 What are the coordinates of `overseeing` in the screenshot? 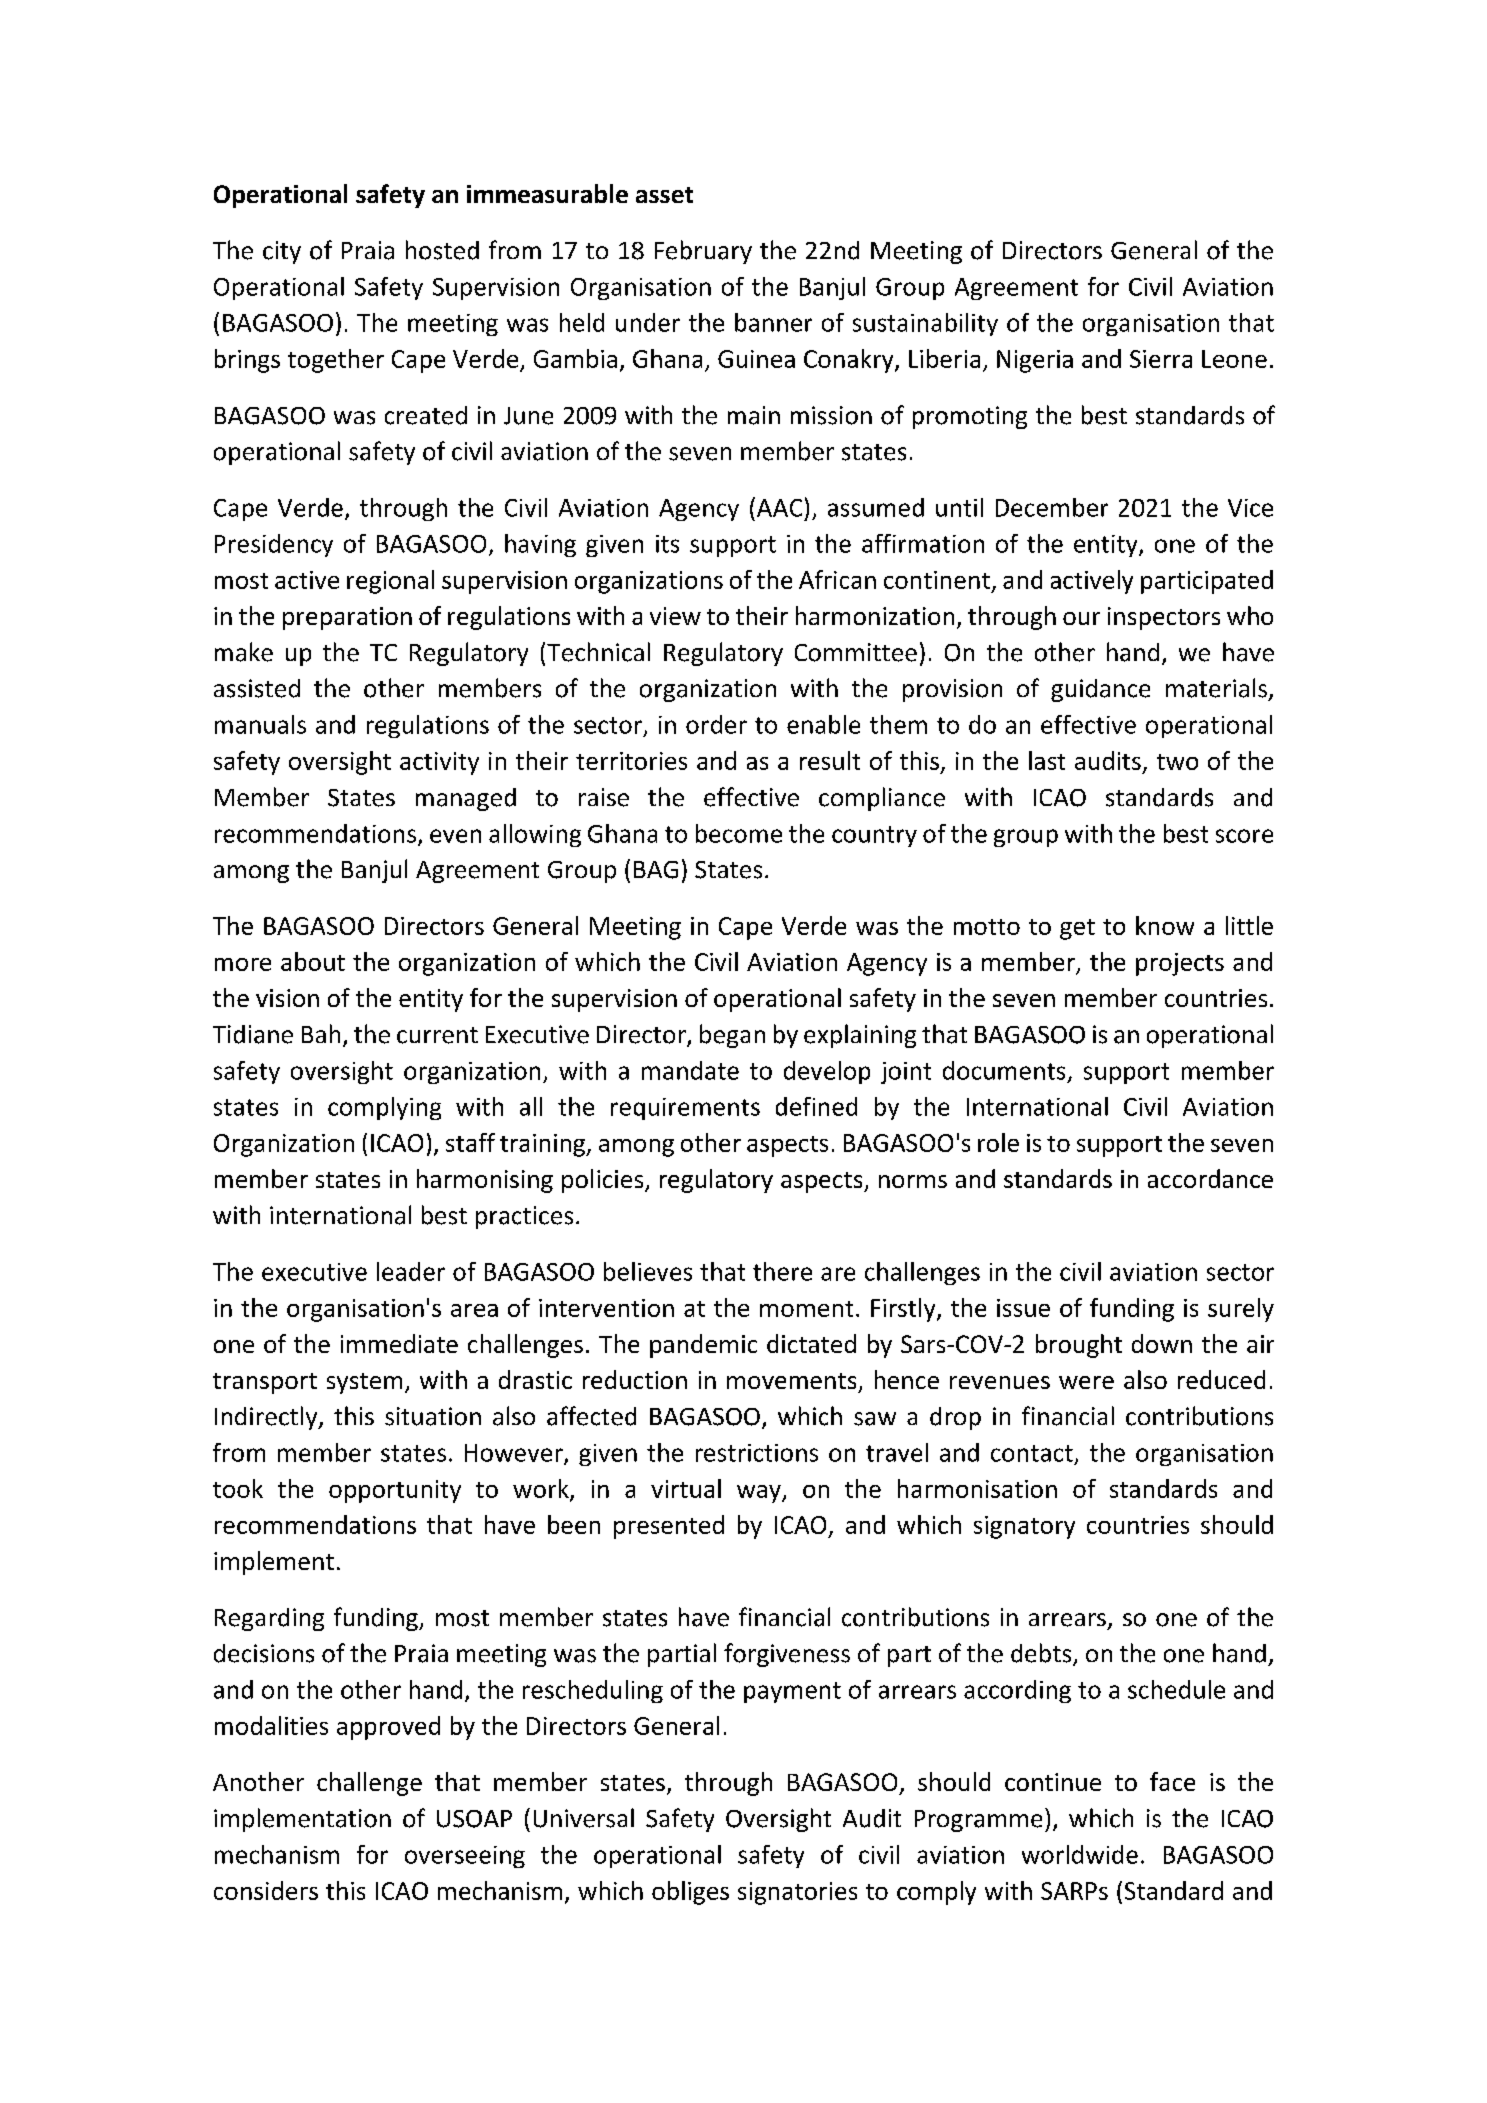 It's located at (465, 1857).
